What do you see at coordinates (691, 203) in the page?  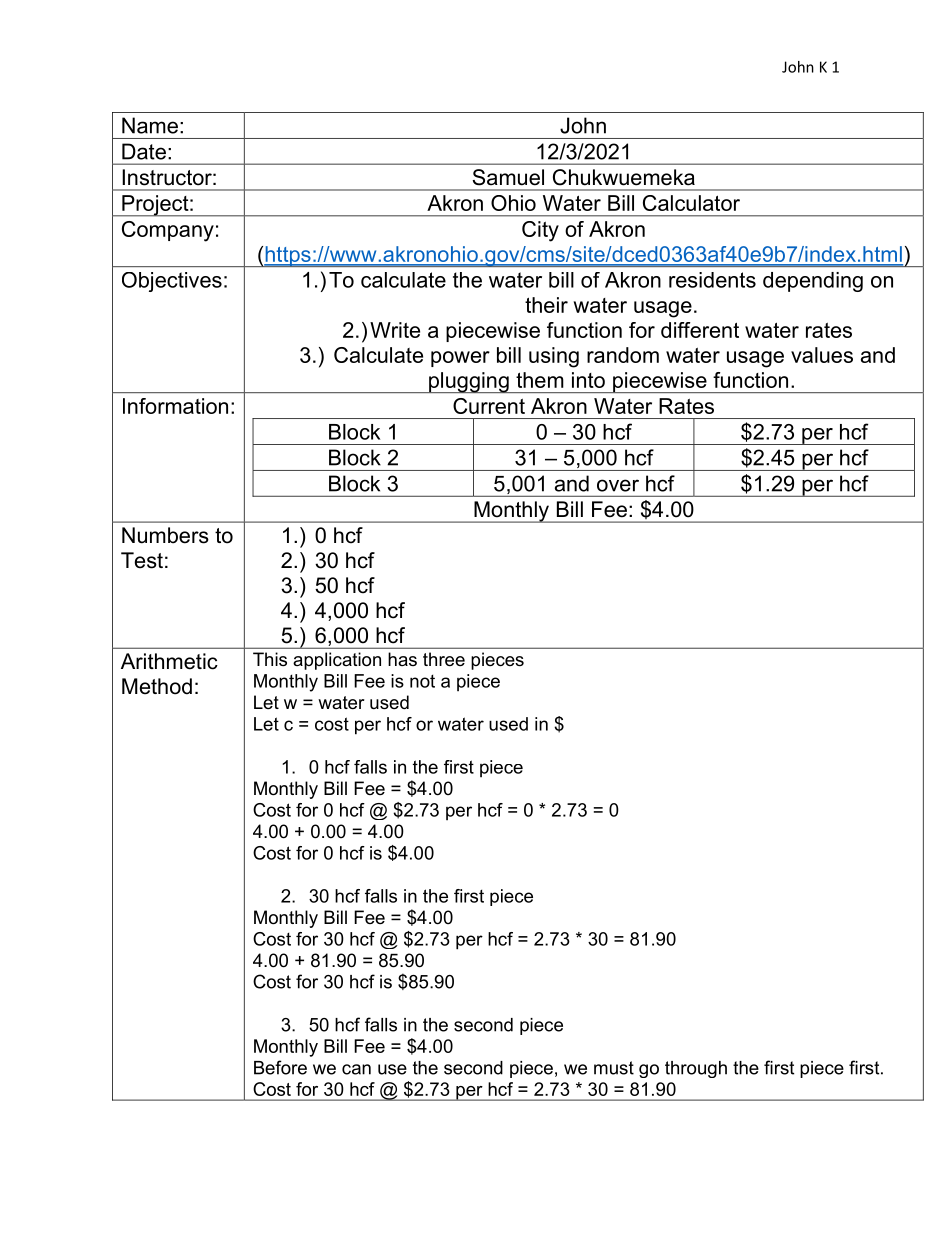 I see `Calculator` at bounding box center [691, 203].
